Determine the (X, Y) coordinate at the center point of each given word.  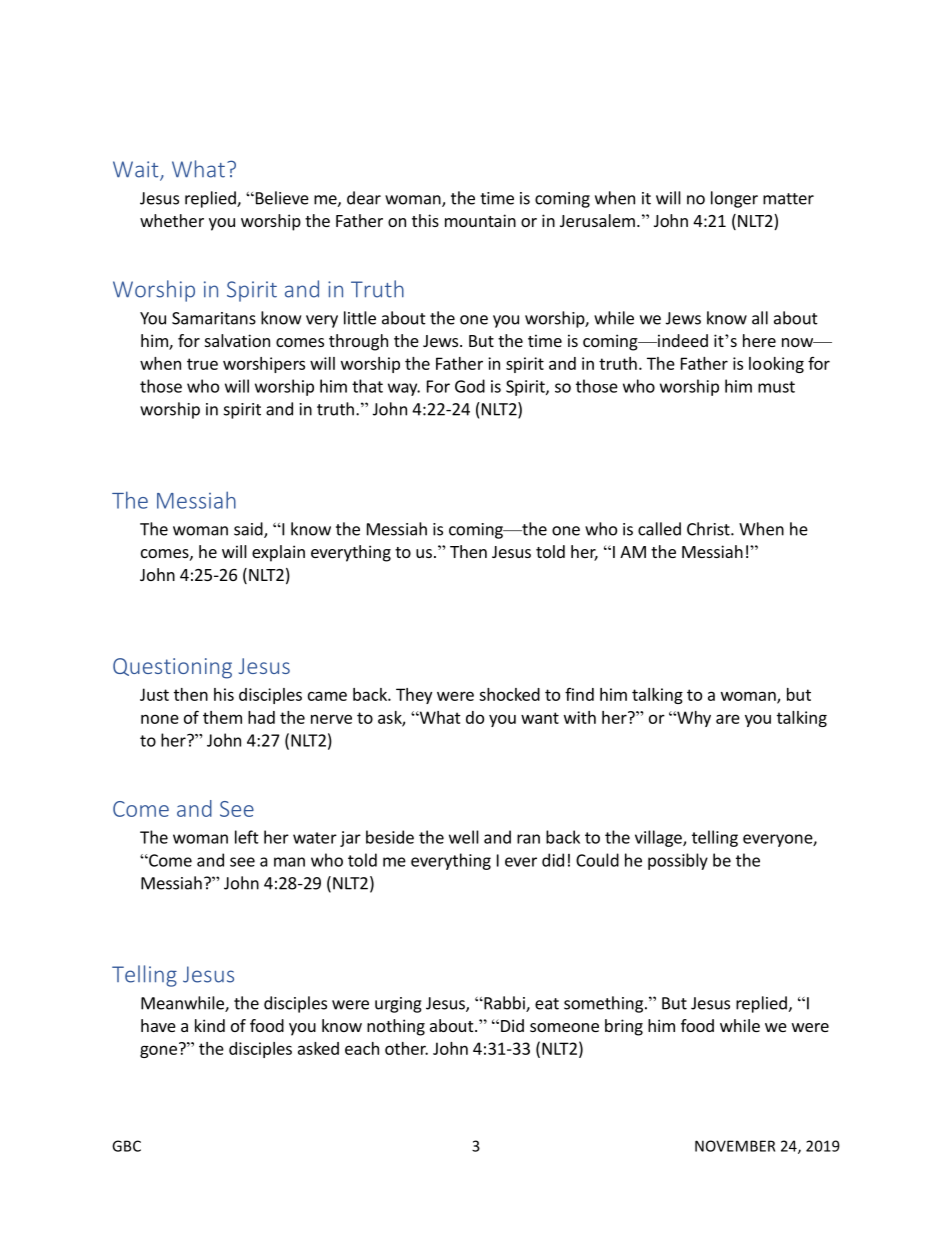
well (464, 837)
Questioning (172, 668)
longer (734, 199)
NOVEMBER (735, 1146)
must (776, 387)
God (470, 386)
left (247, 837)
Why (693, 719)
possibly (678, 861)
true (202, 364)
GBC (126, 1146)
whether (172, 220)
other (406, 1048)
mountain (480, 220)
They (414, 696)
